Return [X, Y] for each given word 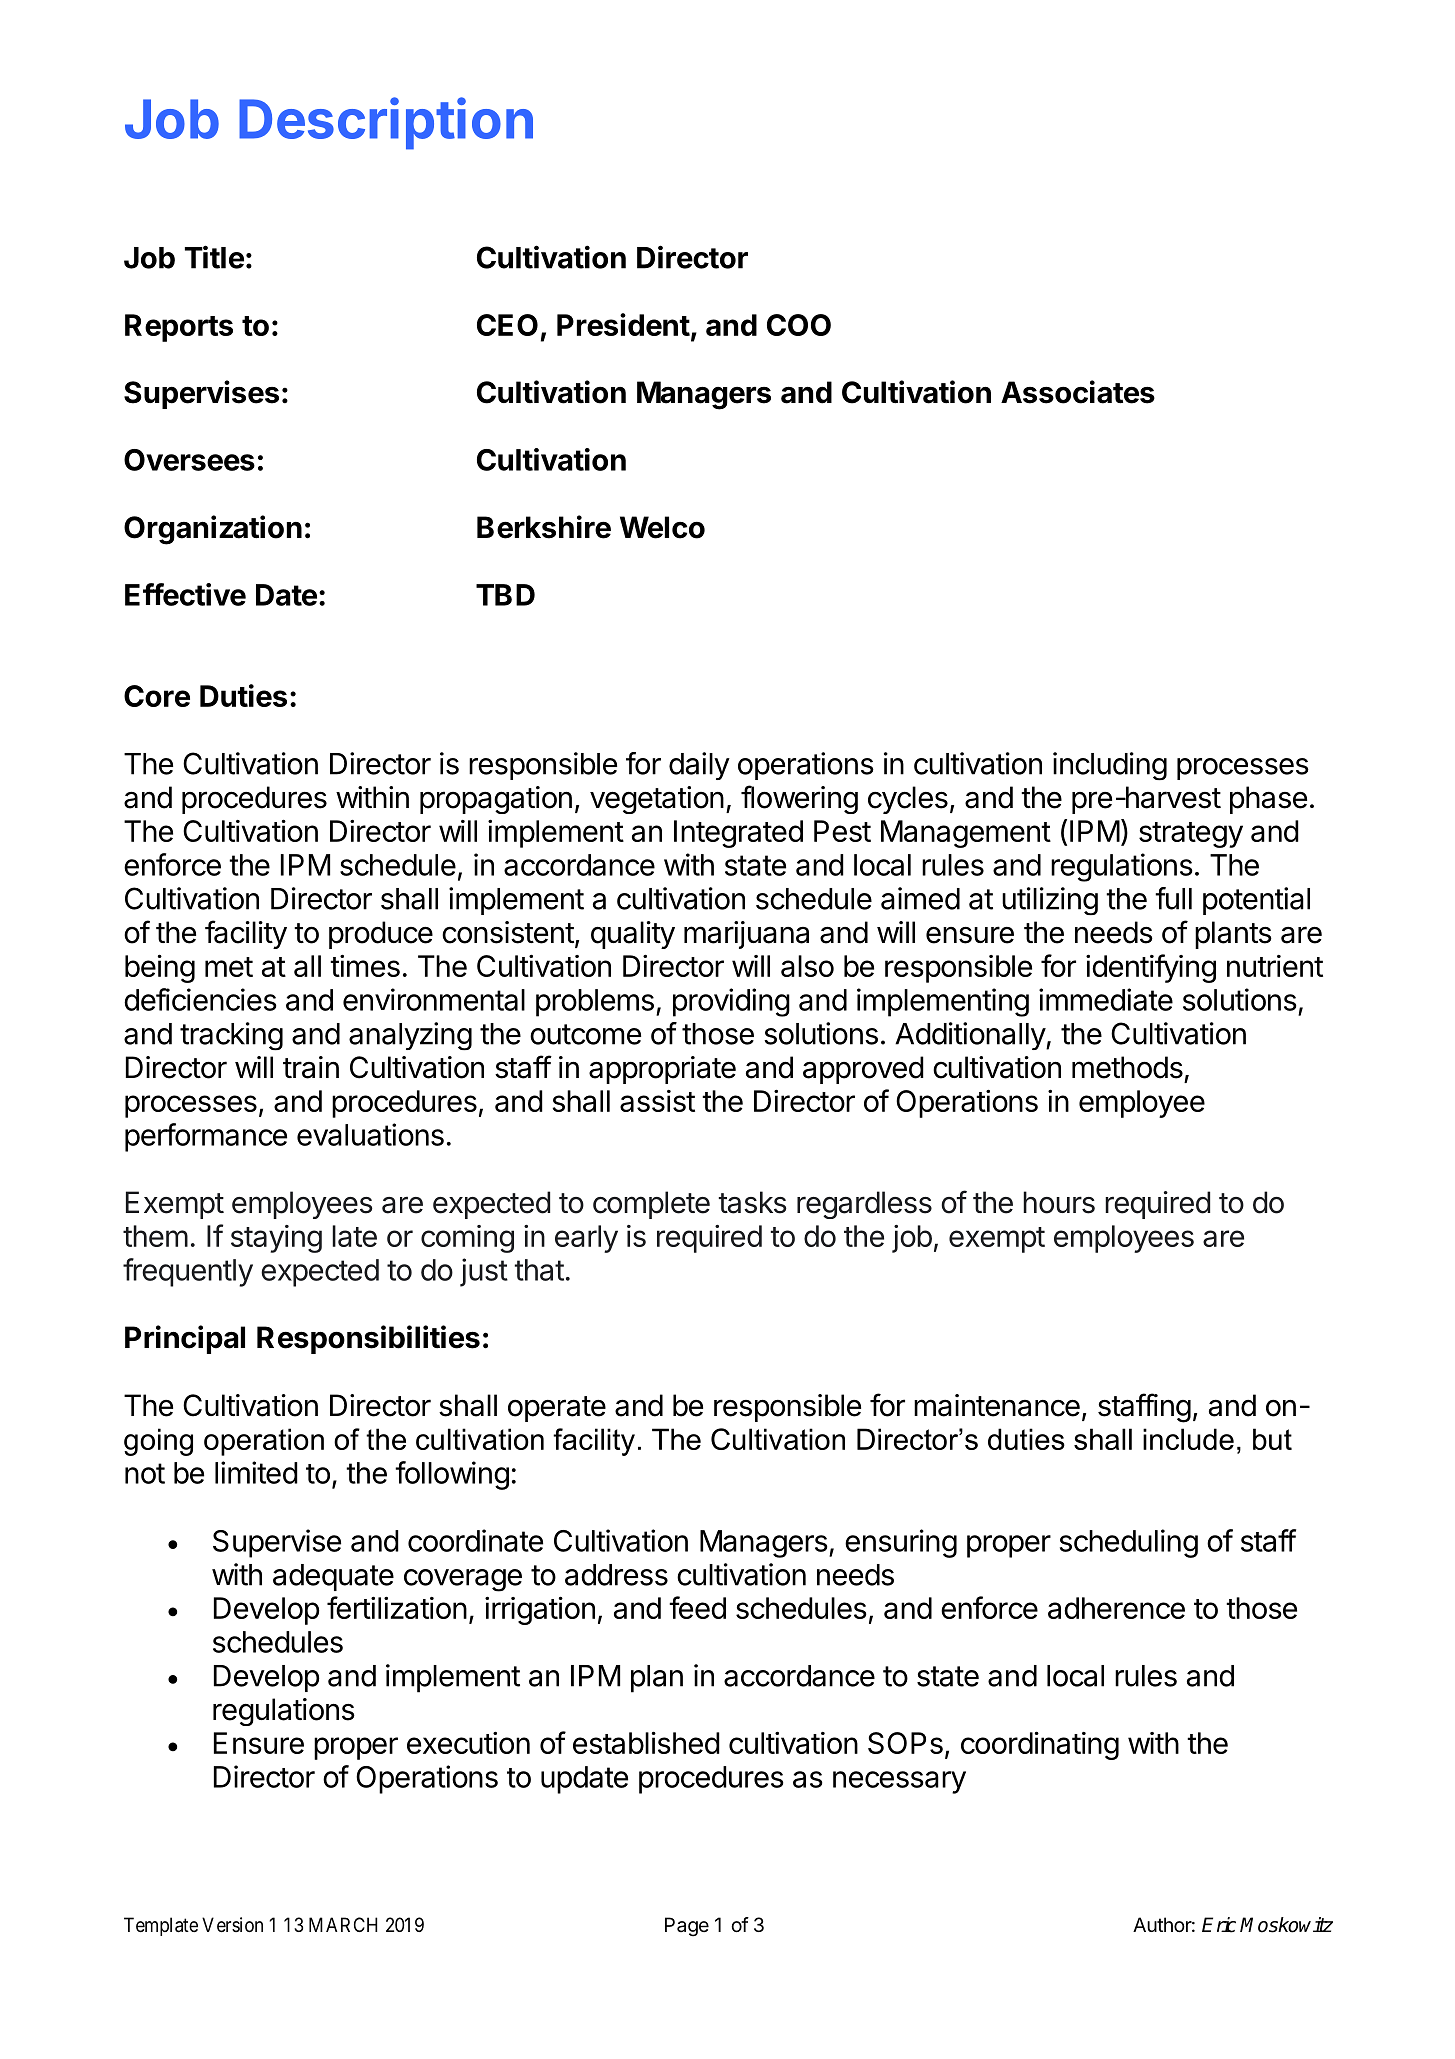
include [1188, 1439]
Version [232, 1924]
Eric [1219, 1925]
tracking [231, 1036]
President [623, 324]
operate [557, 1409]
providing [731, 1002]
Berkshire [544, 527]
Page [687, 1927]
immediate [1106, 999]
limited [256, 1472]
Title [214, 257]
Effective [185, 594]
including [1110, 766]
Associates [1078, 392]
